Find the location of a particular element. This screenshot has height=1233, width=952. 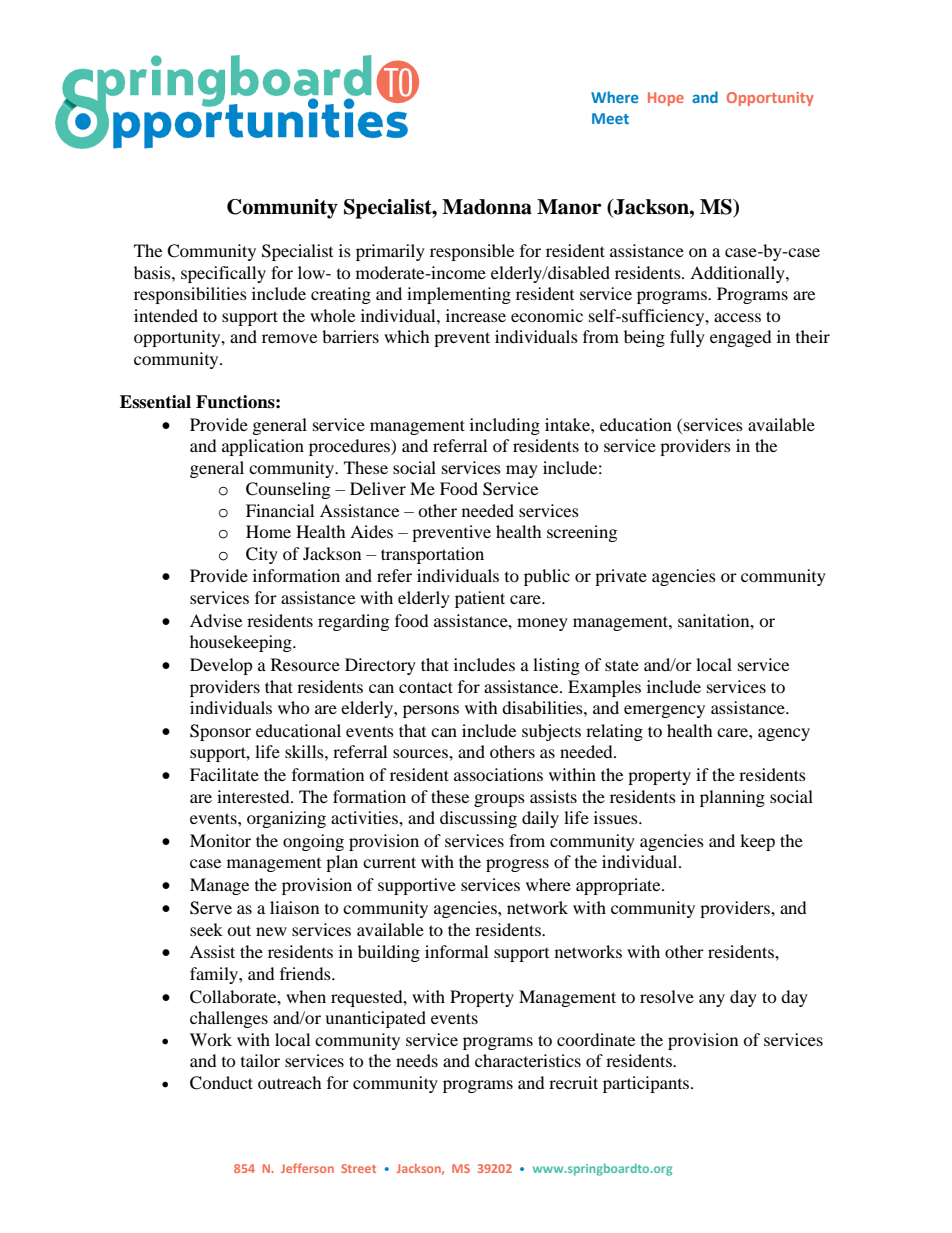

characteristics is located at coordinates (528, 1060).
